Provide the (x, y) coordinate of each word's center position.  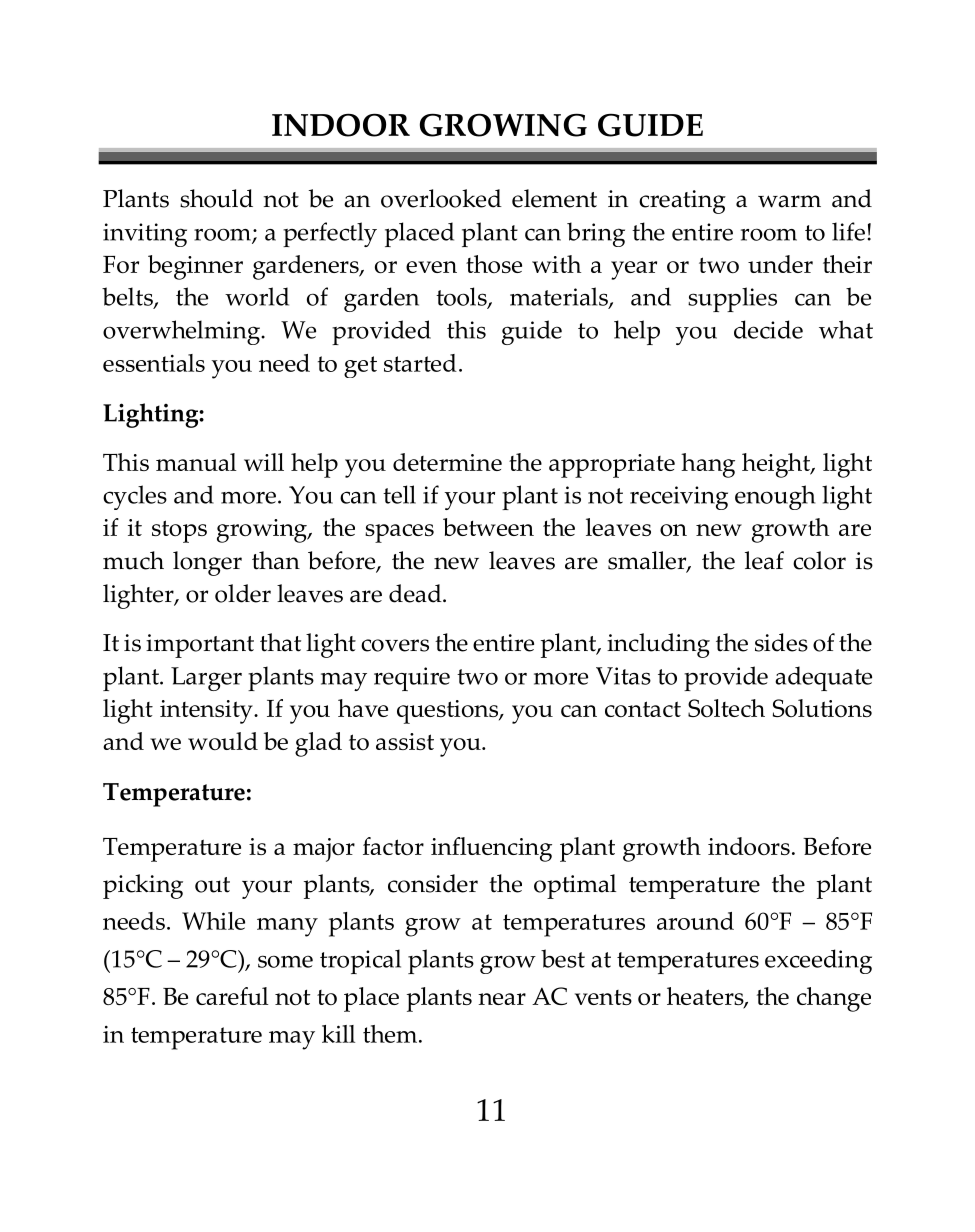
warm (789, 201)
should (216, 198)
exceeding (818, 961)
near (502, 999)
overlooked (441, 198)
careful (232, 996)
